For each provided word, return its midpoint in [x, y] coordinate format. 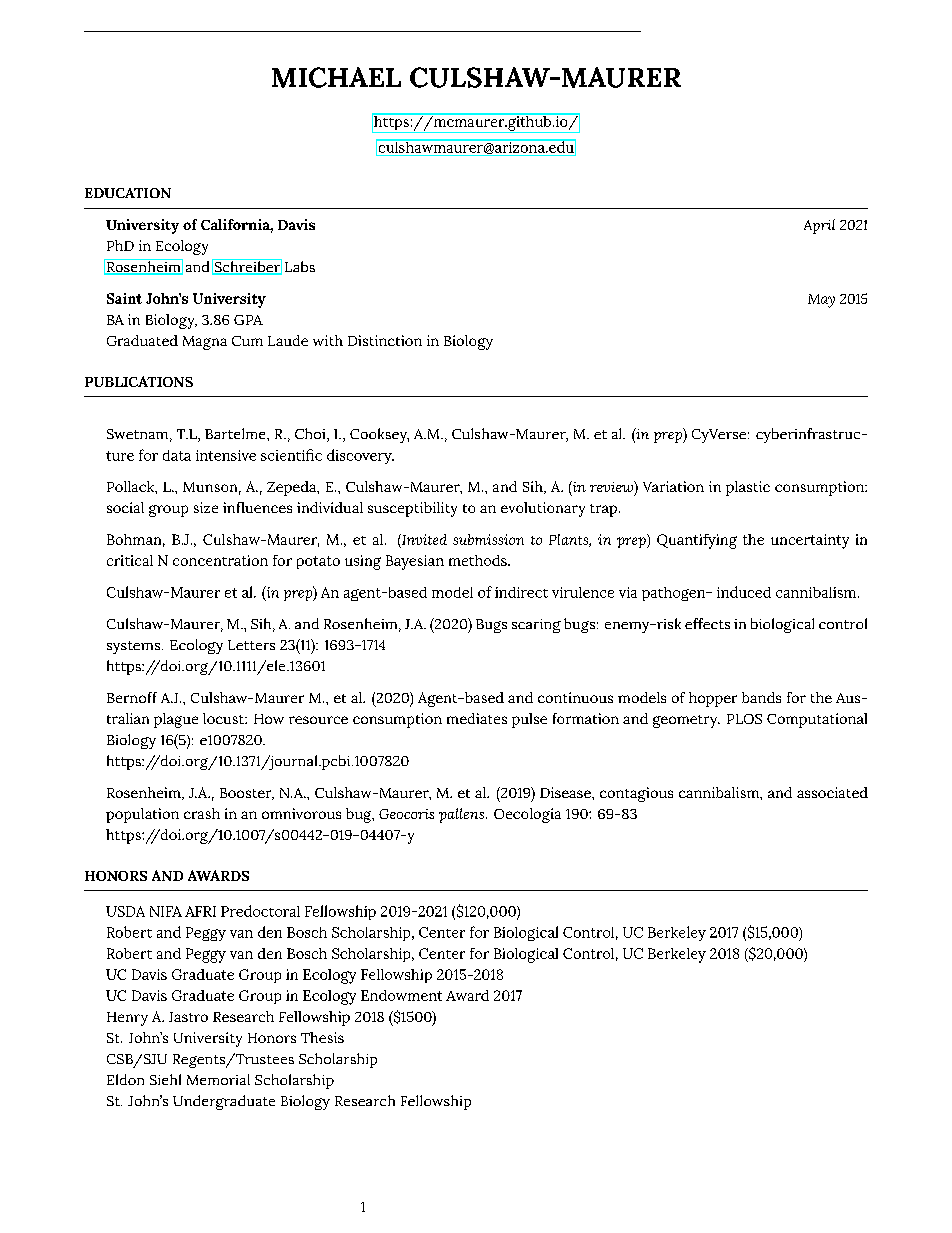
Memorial [218, 1079]
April [819, 226]
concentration [220, 560]
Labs [300, 266]
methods [479, 560]
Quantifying [697, 541]
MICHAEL [336, 77]
